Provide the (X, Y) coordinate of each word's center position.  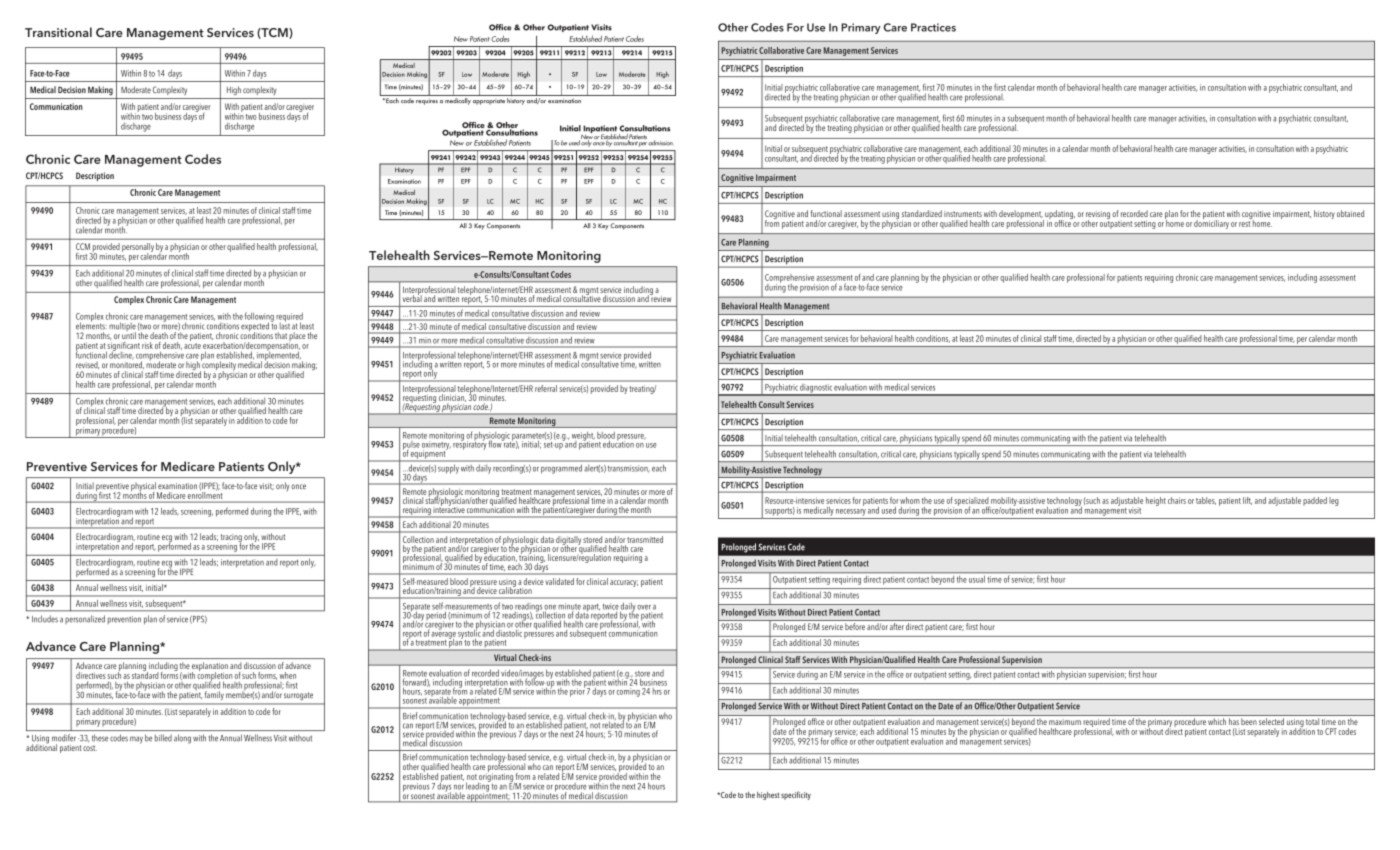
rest (1244, 224)
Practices (933, 27)
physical (144, 488)
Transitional (58, 32)
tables (1206, 501)
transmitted (645, 539)
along (182, 739)
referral (546, 388)
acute (192, 346)
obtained (1350, 213)
